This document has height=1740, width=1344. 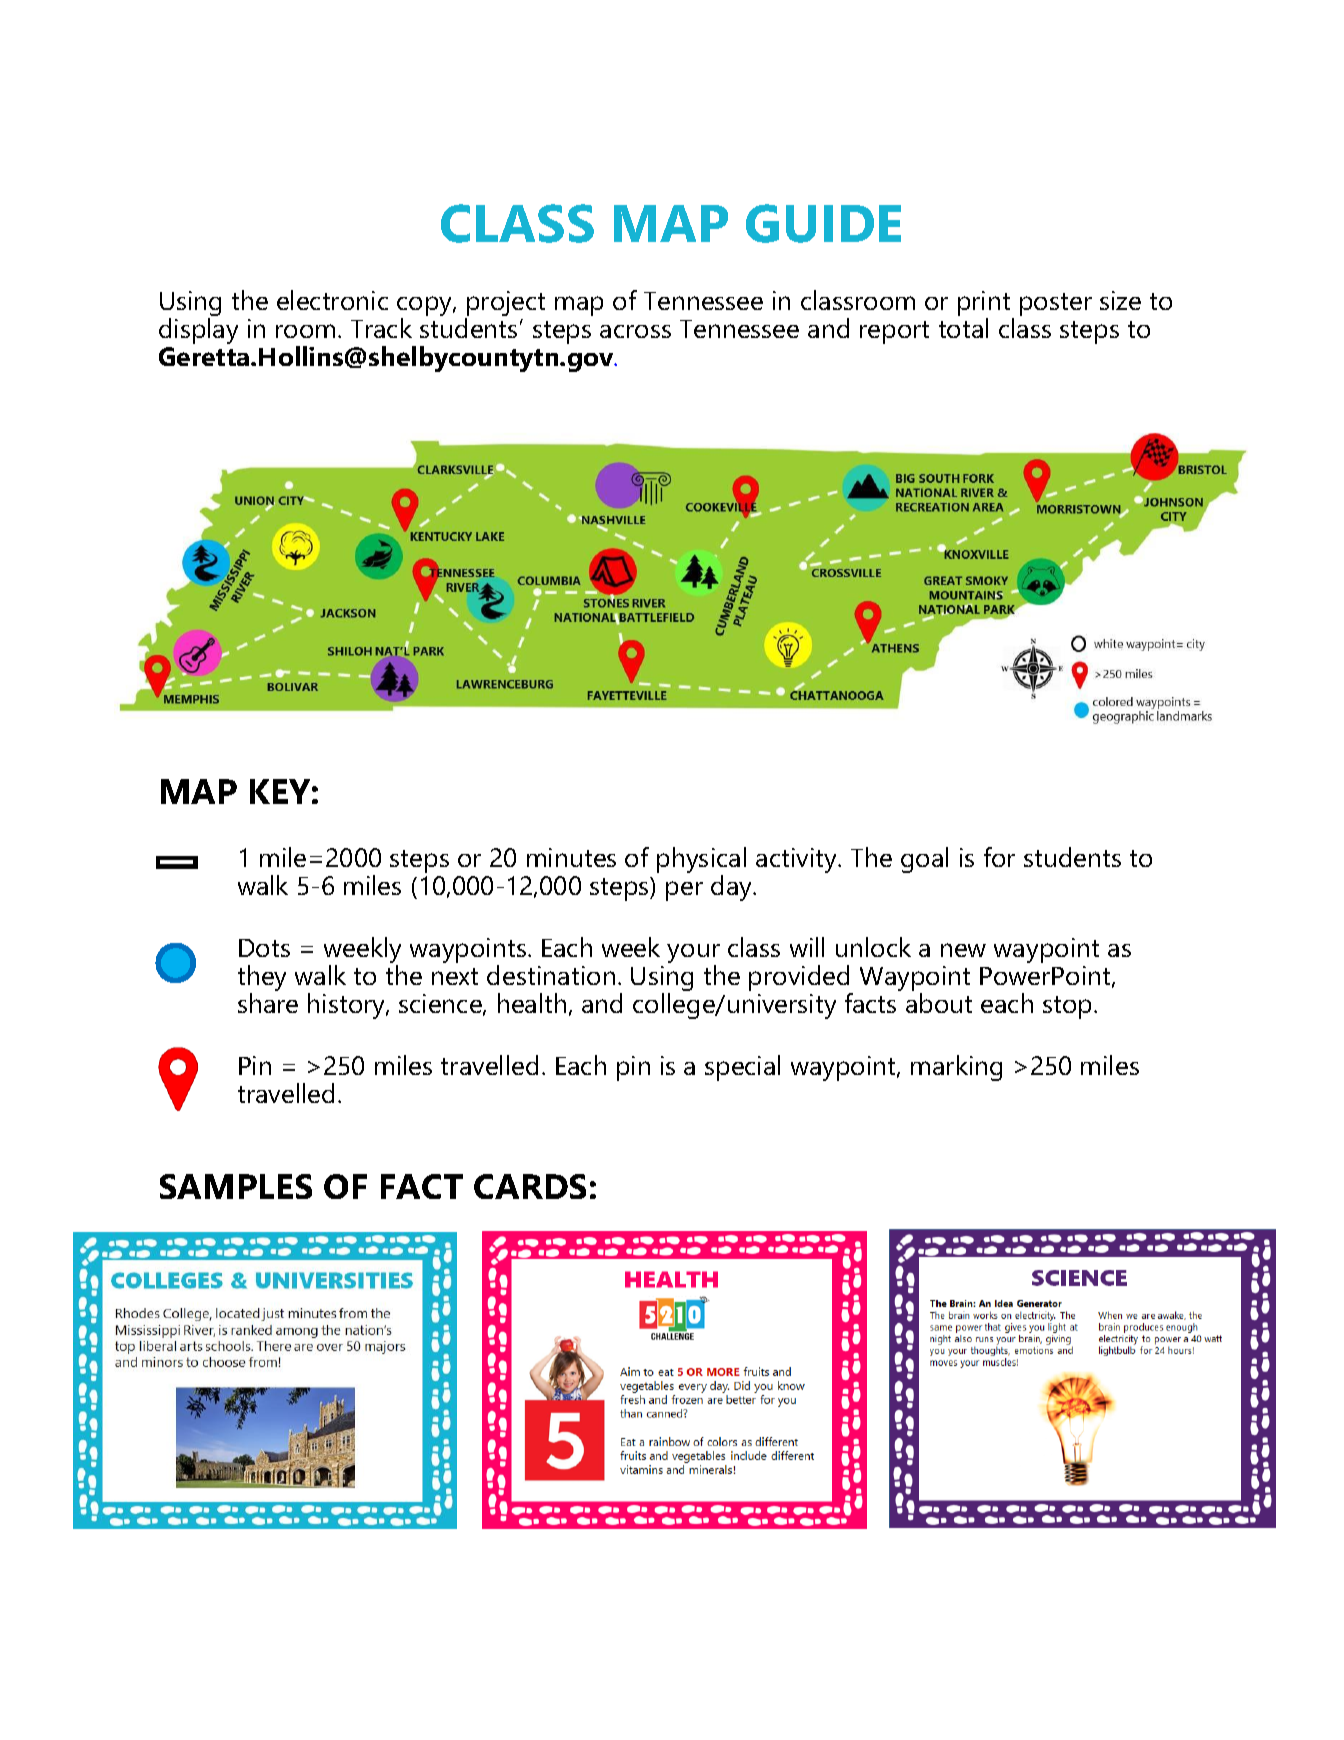 I want to click on minutes, so click(x=571, y=857).
